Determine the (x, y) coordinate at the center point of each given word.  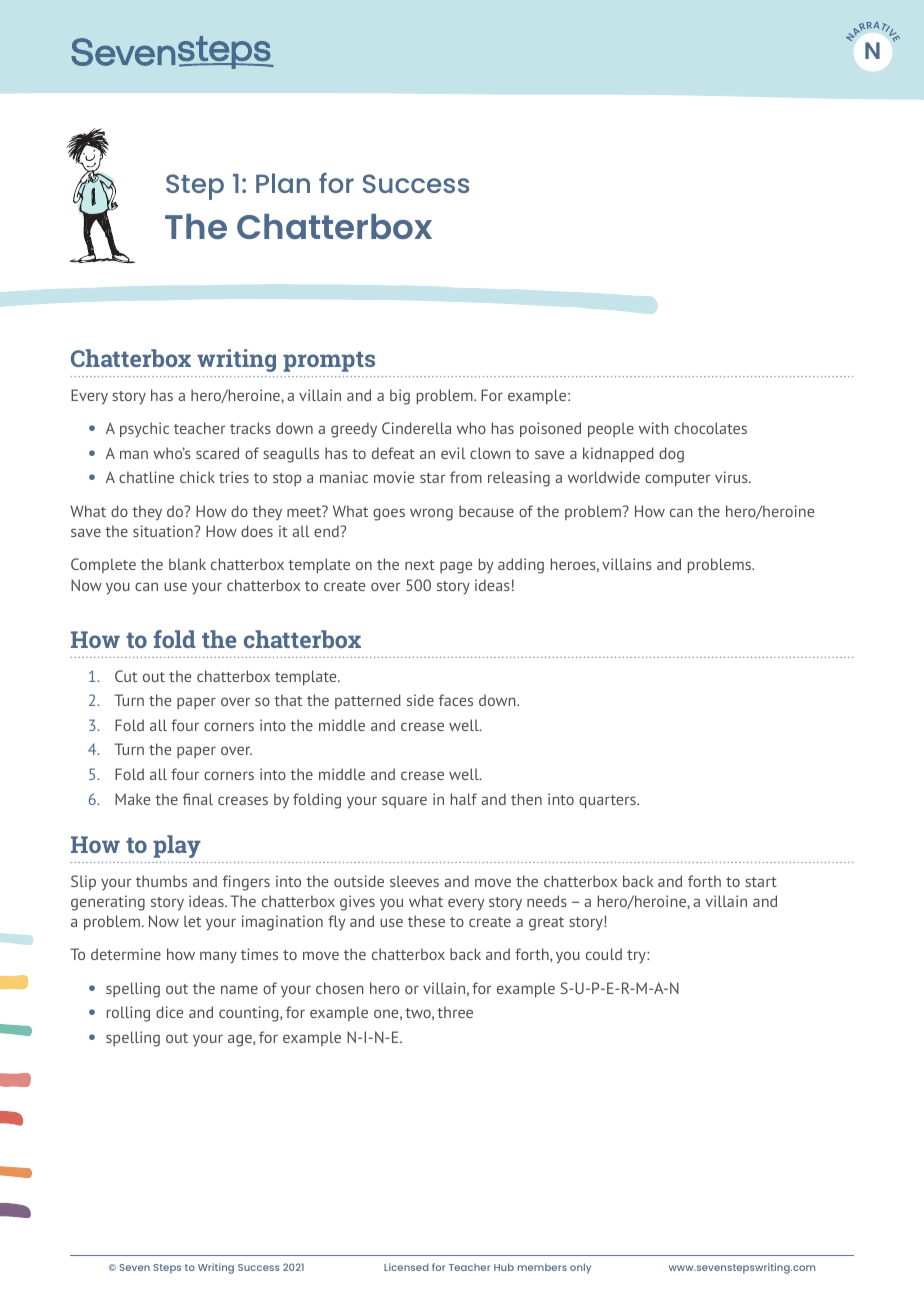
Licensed (406, 1267)
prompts (329, 361)
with (654, 428)
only (580, 1268)
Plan (283, 183)
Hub (504, 1267)
